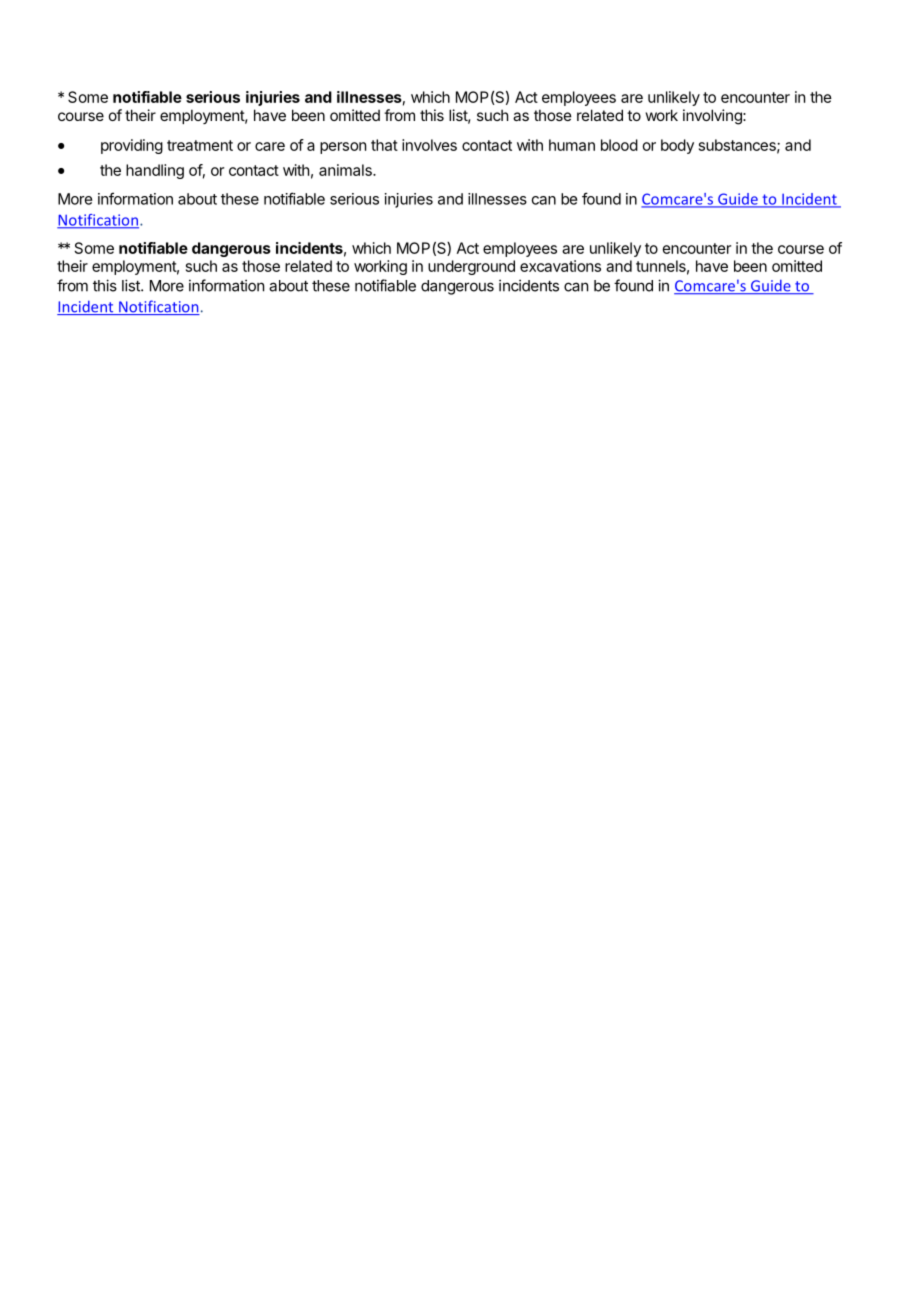  What do you see at coordinates (677, 146) in the image?
I see `body` at bounding box center [677, 146].
